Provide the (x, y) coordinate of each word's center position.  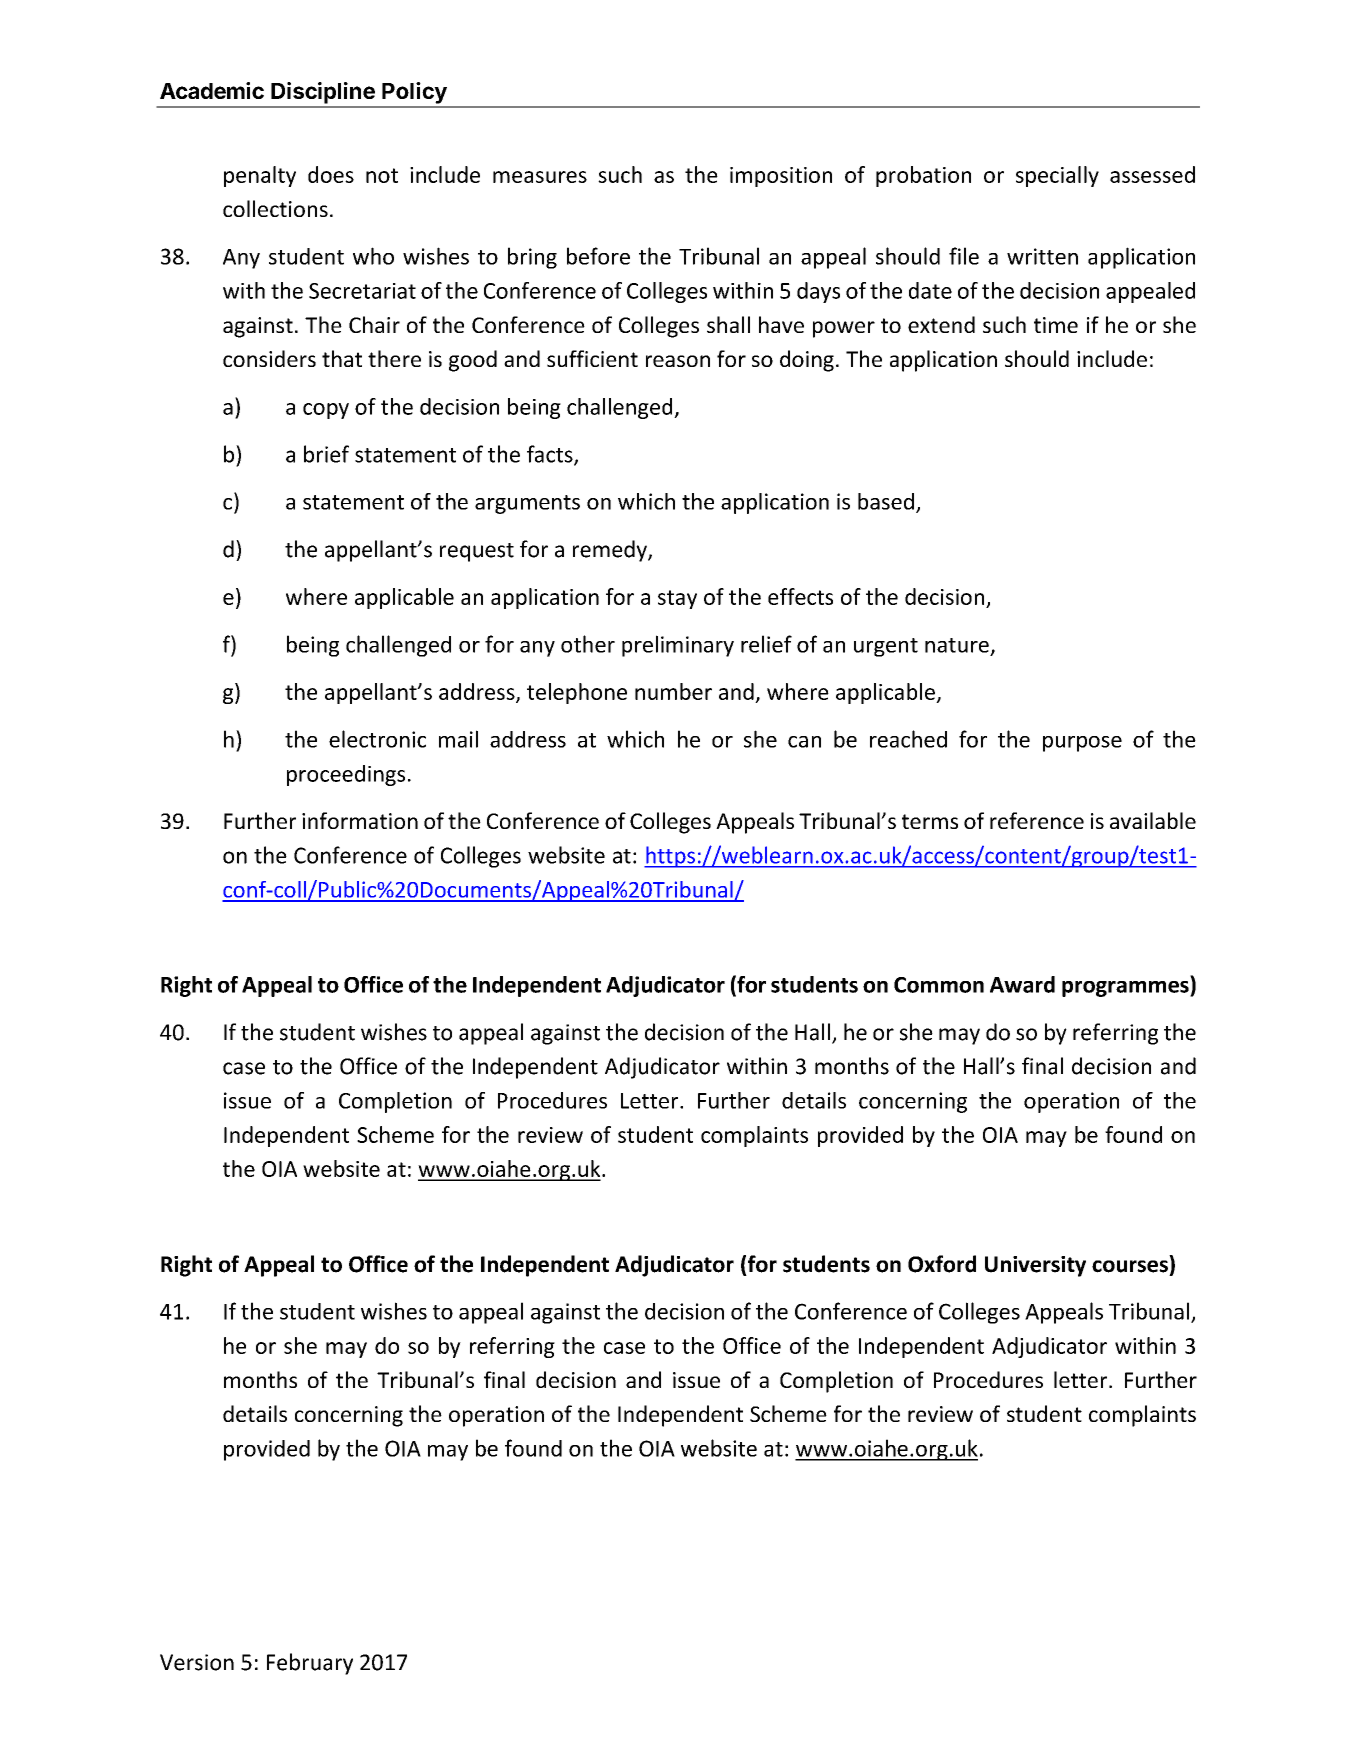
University (1035, 1266)
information (360, 820)
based (886, 501)
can (804, 742)
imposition (781, 177)
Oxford (942, 1264)
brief (326, 454)
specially (1057, 176)
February (310, 1664)
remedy (611, 551)
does (331, 174)
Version (197, 1662)
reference (1037, 820)
